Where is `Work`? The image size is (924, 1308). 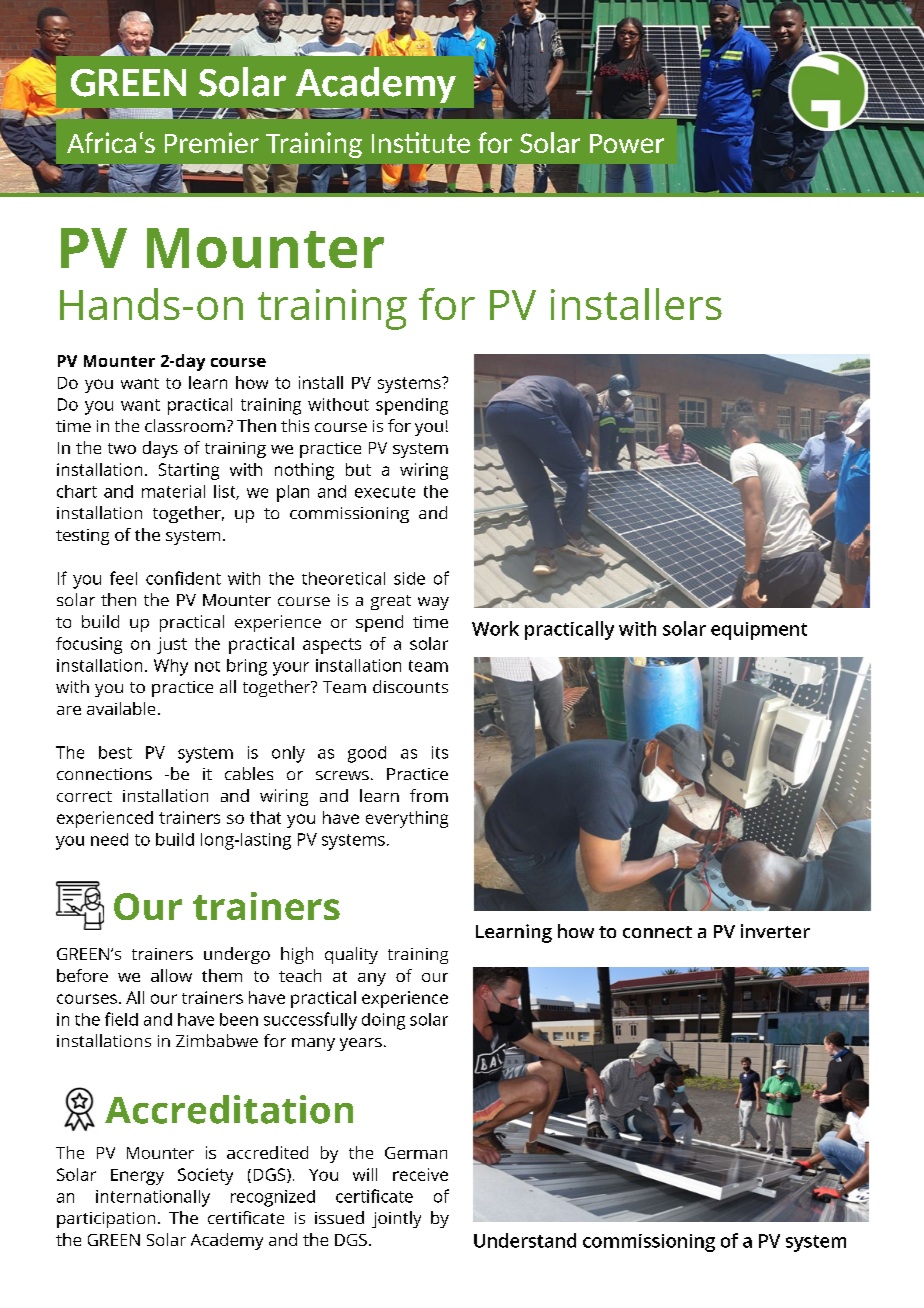
Work is located at coordinates (495, 628).
